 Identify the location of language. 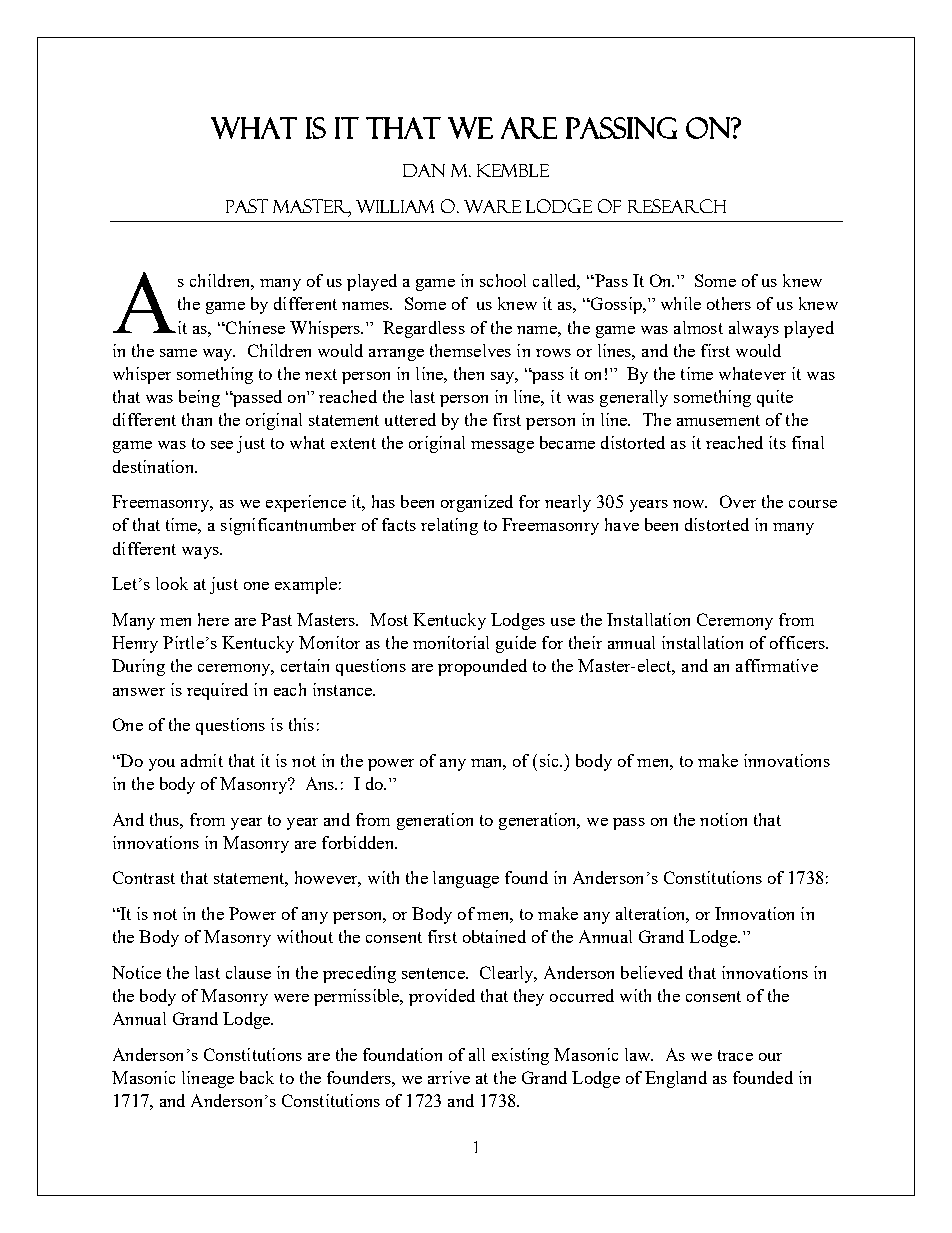
(466, 879).
